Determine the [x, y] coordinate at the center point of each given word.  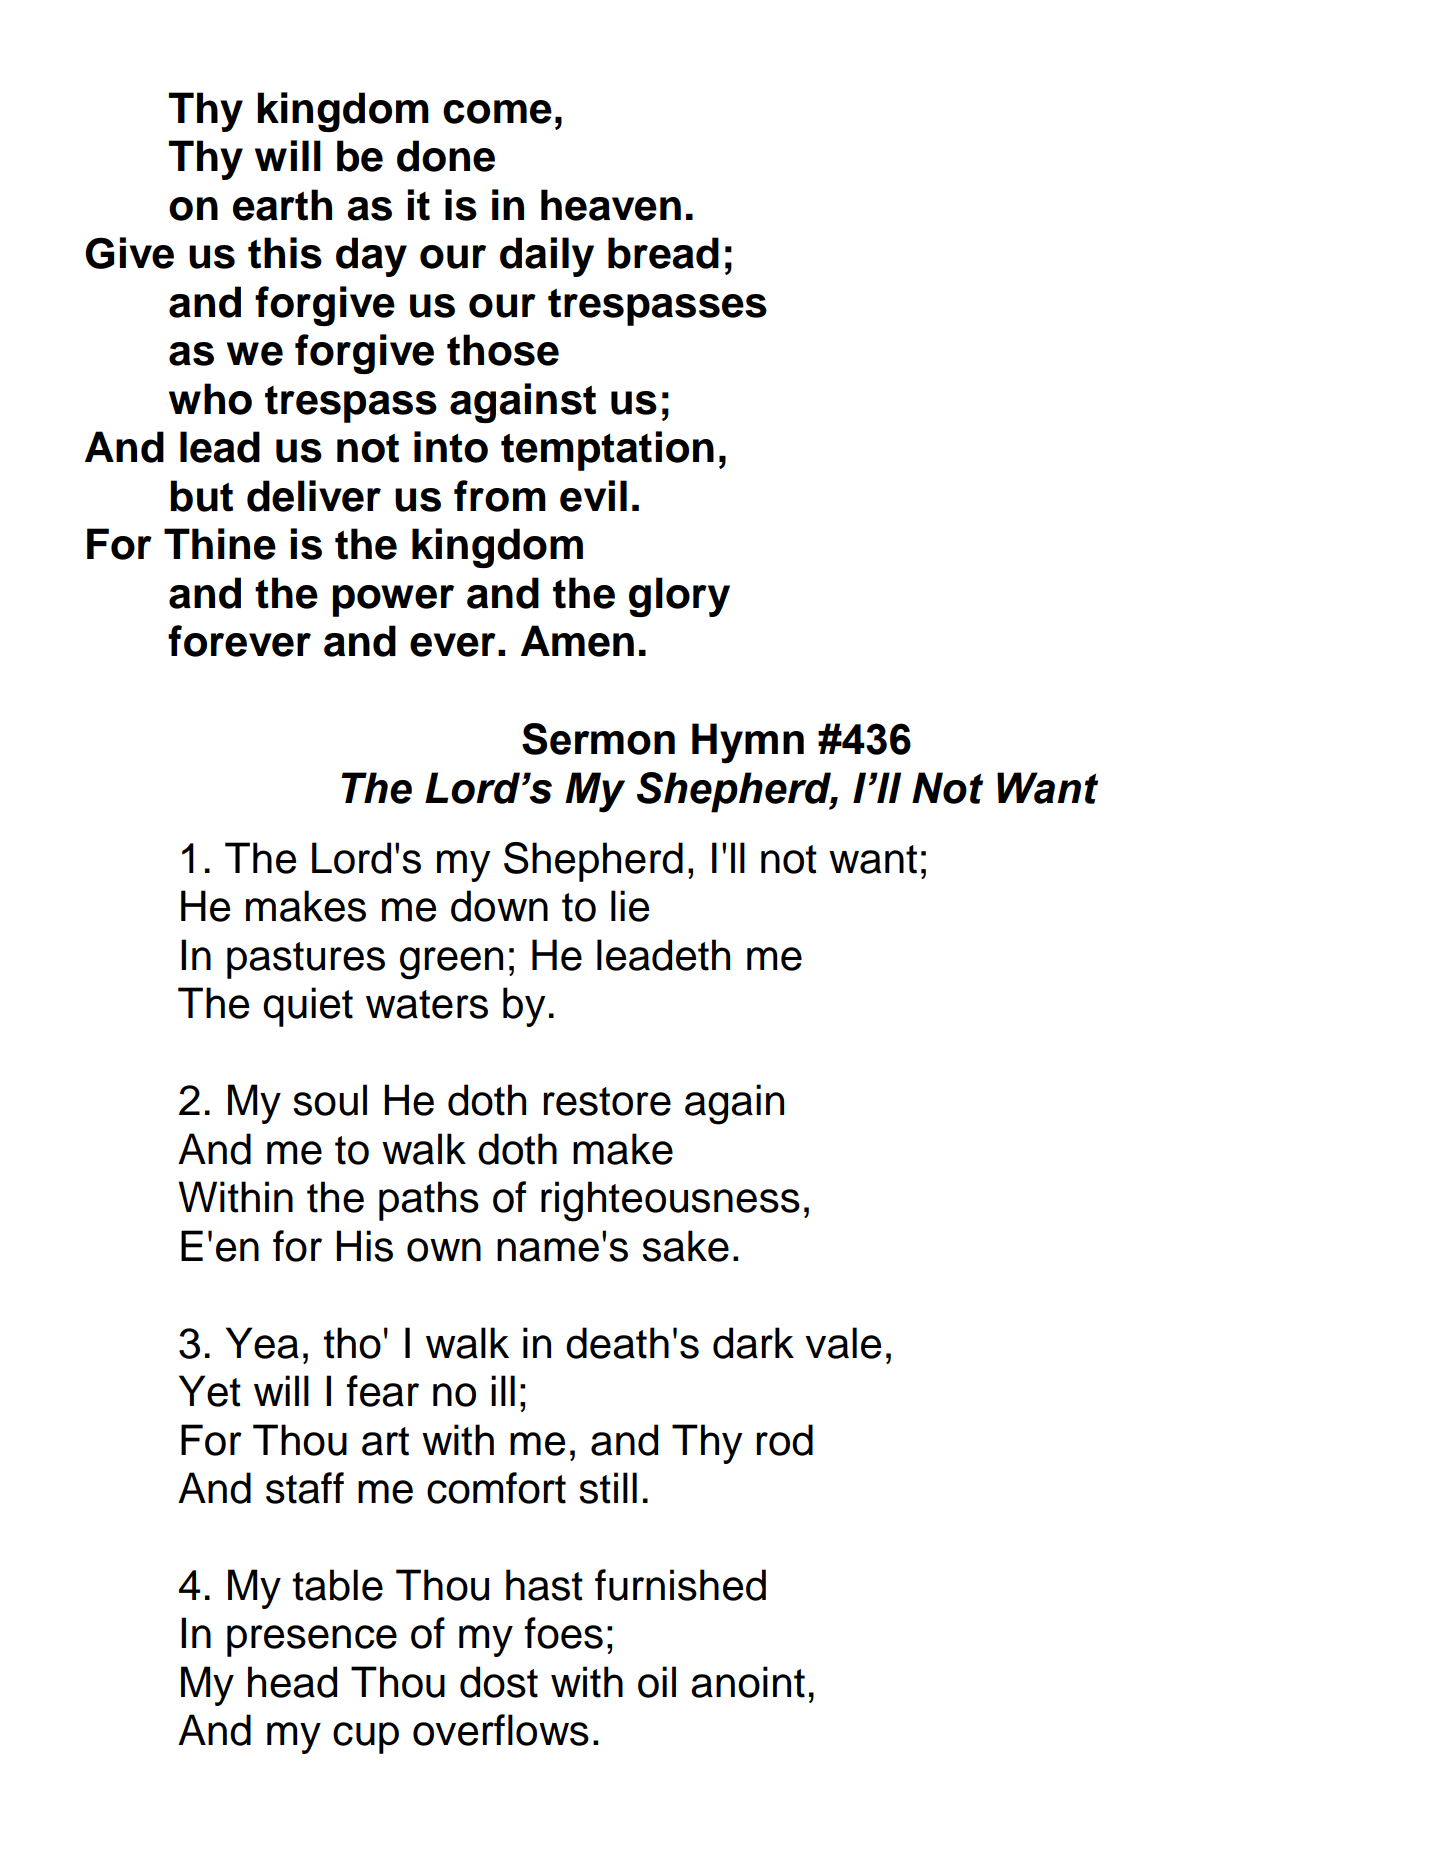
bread [663, 253]
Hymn [748, 743]
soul [330, 1100]
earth [282, 205]
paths [429, 1201]
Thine [220, 544]
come [497, 112]
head [292, 1682]
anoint [748, 1682]
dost [499, 1682]
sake [685, 1246]
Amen [577, 641]
